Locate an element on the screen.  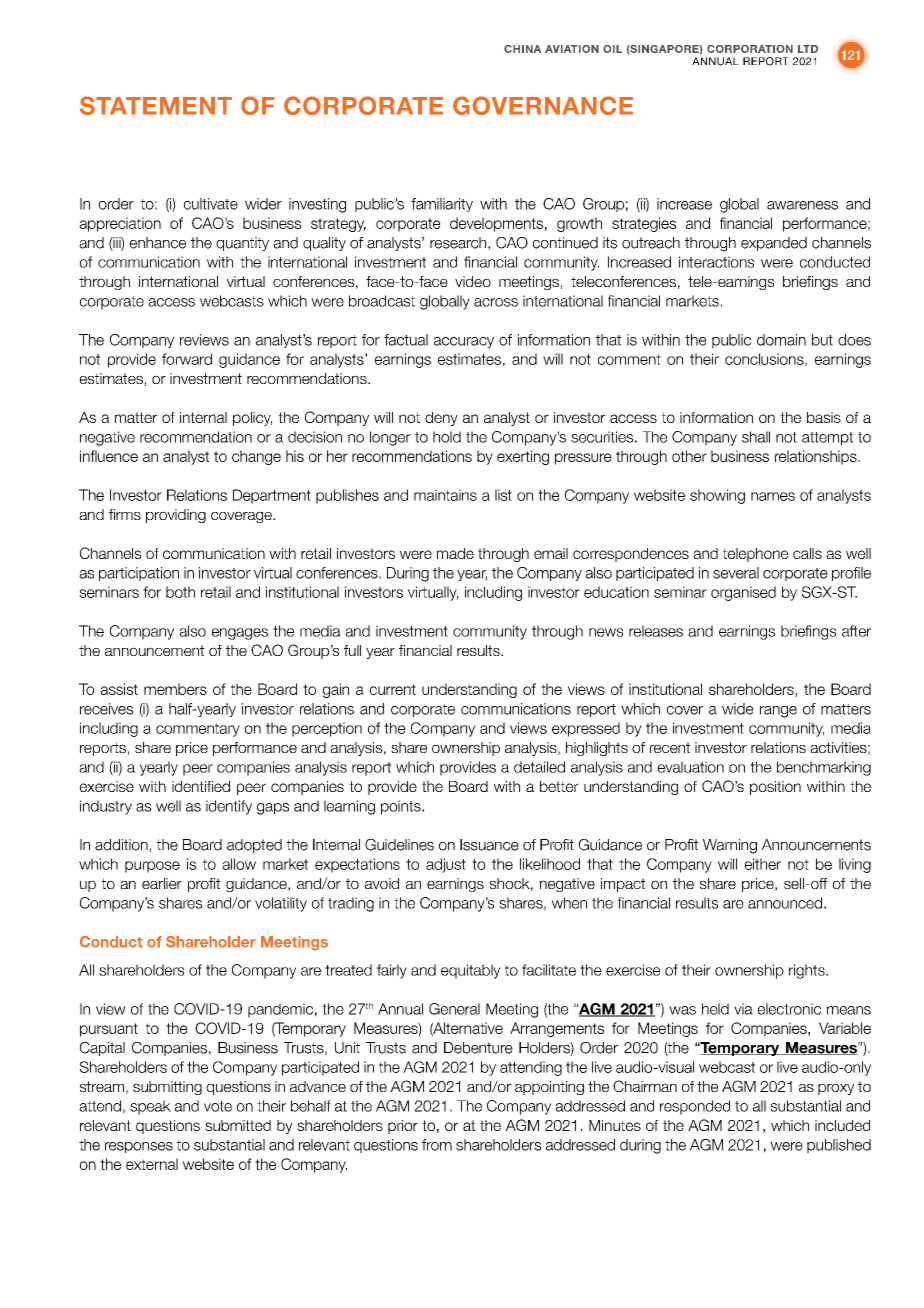
Issuance is located at coordinates (489, 845).
